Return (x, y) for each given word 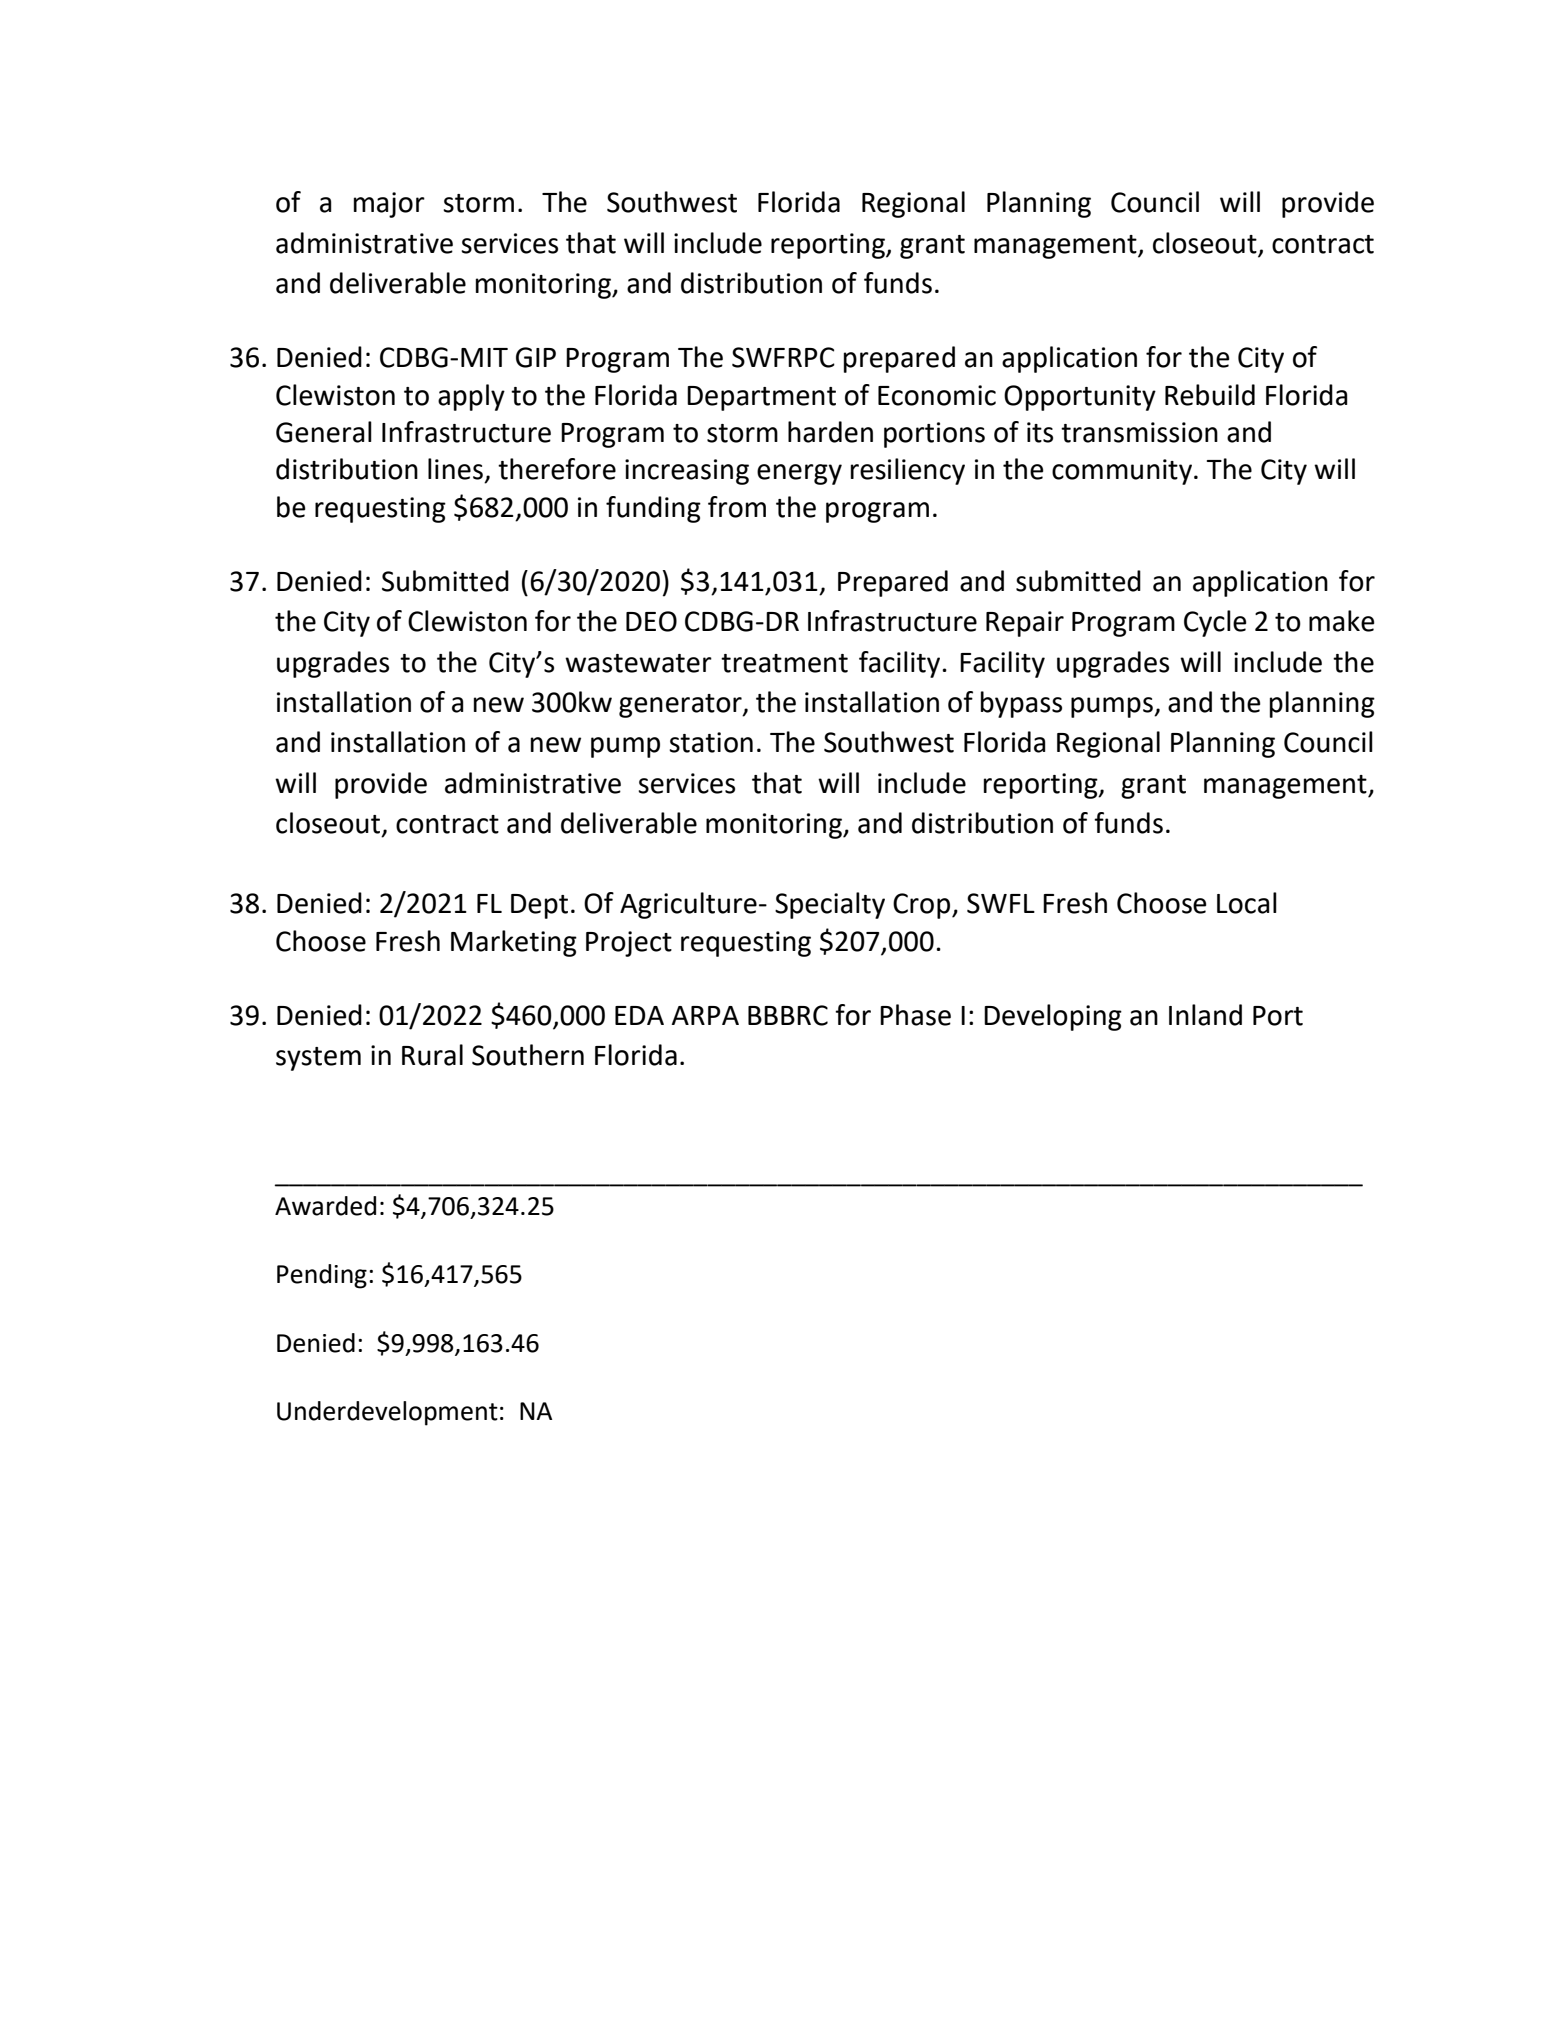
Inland (1205, 1015)
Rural (432, 1055)
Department (761, 398)
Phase (915, 1015)
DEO (651, 621)
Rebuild (1210, 395)
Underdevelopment (387, 1413)
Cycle (1215, 623)
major (389, 205)
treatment (784, 663)
